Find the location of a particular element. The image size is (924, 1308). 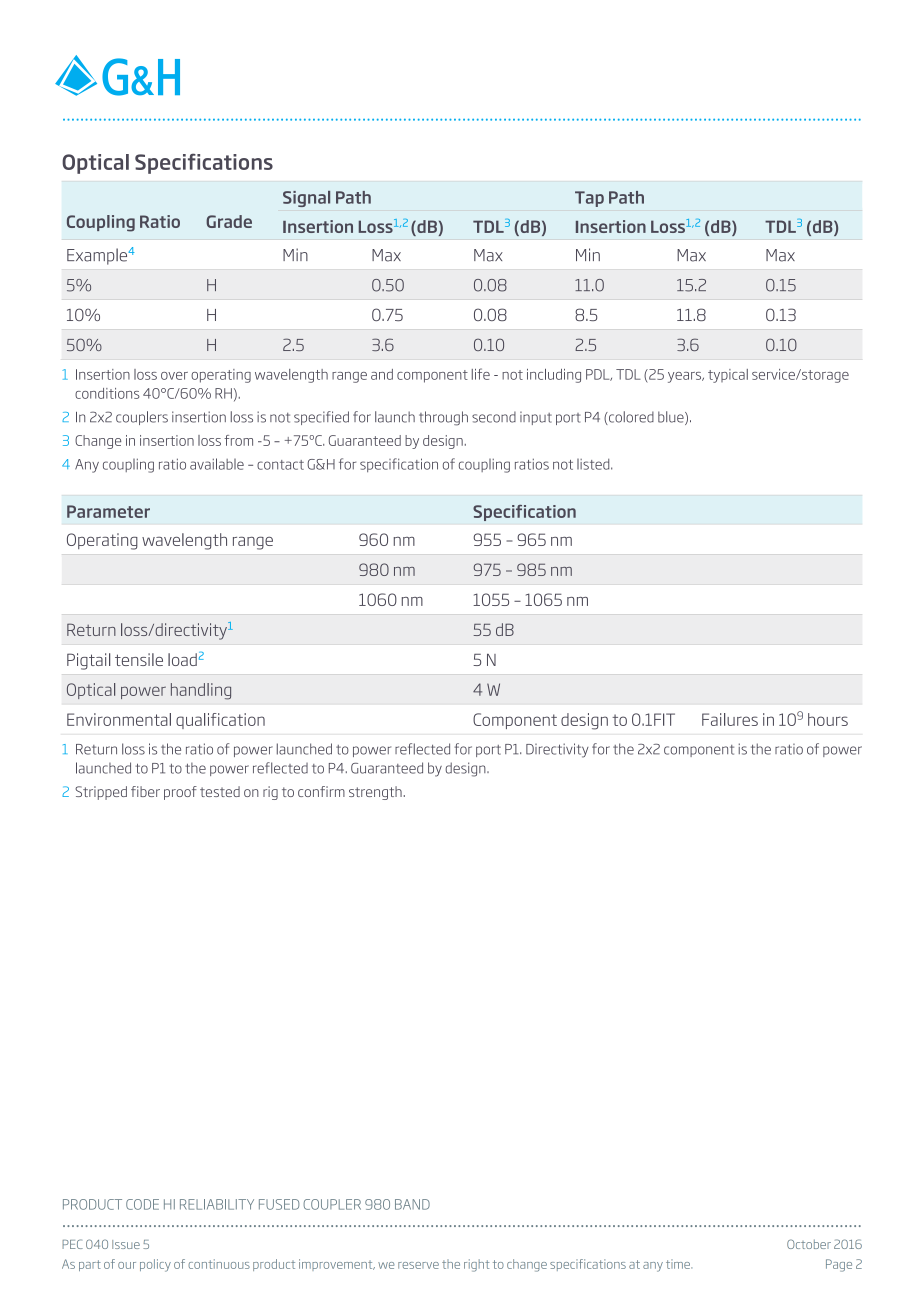

typical is located at coordinates (728, 376).
